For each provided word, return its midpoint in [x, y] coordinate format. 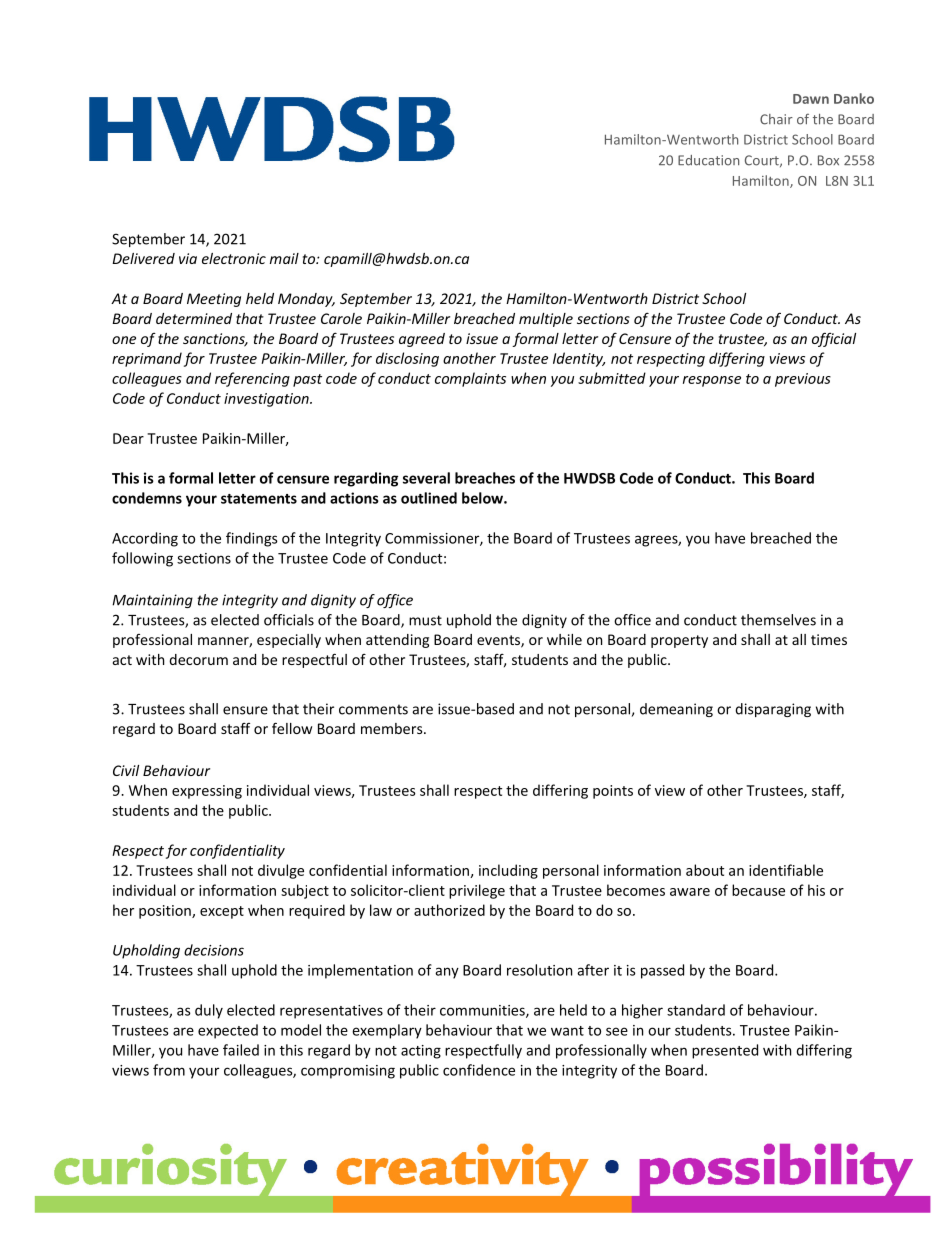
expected [228, 1031]
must [425, 620]
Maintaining [152, 601]
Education [708, 160]
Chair [776, 119]
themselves [778, 620]
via [188, 258]
